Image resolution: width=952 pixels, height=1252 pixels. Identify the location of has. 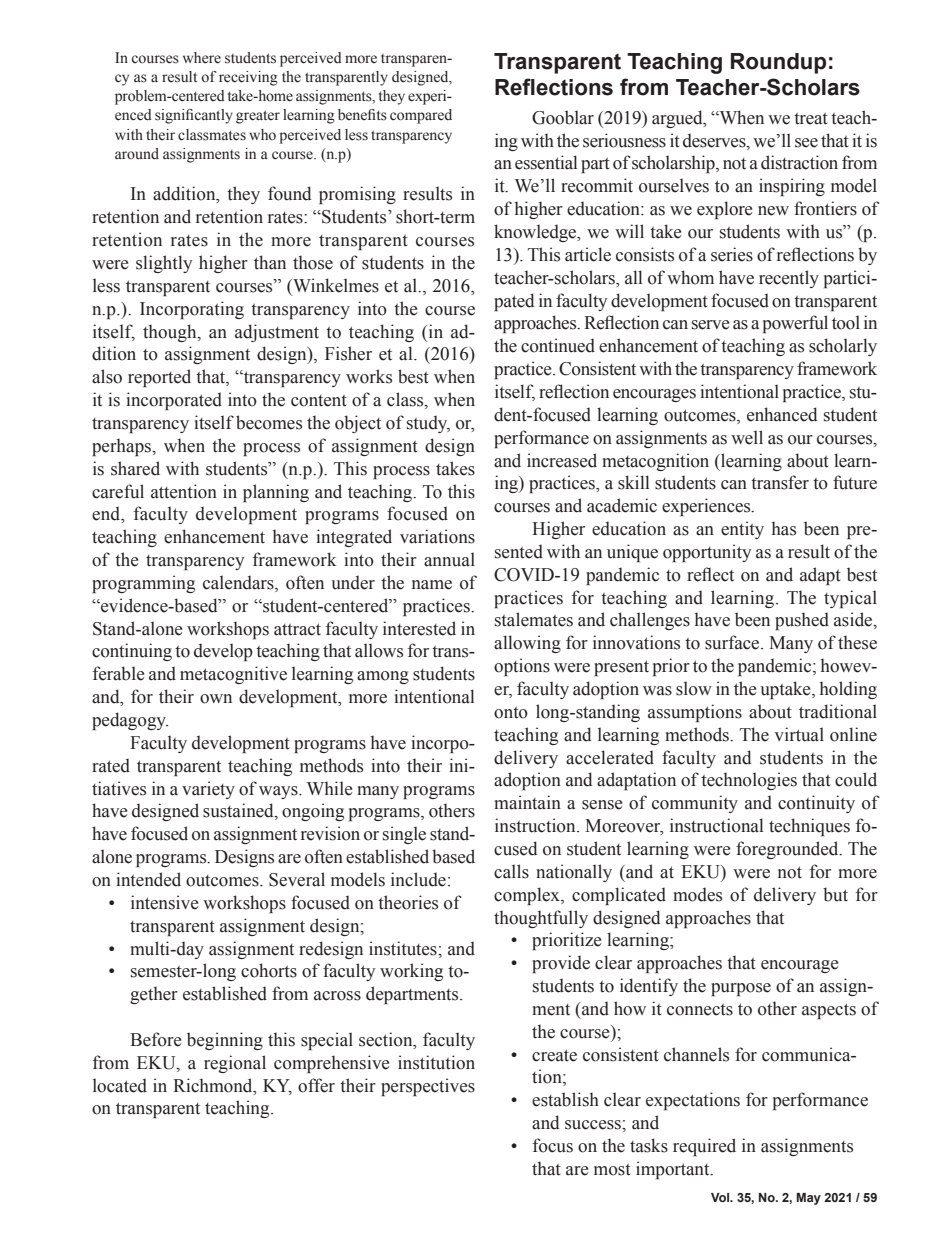
(784, 528).
